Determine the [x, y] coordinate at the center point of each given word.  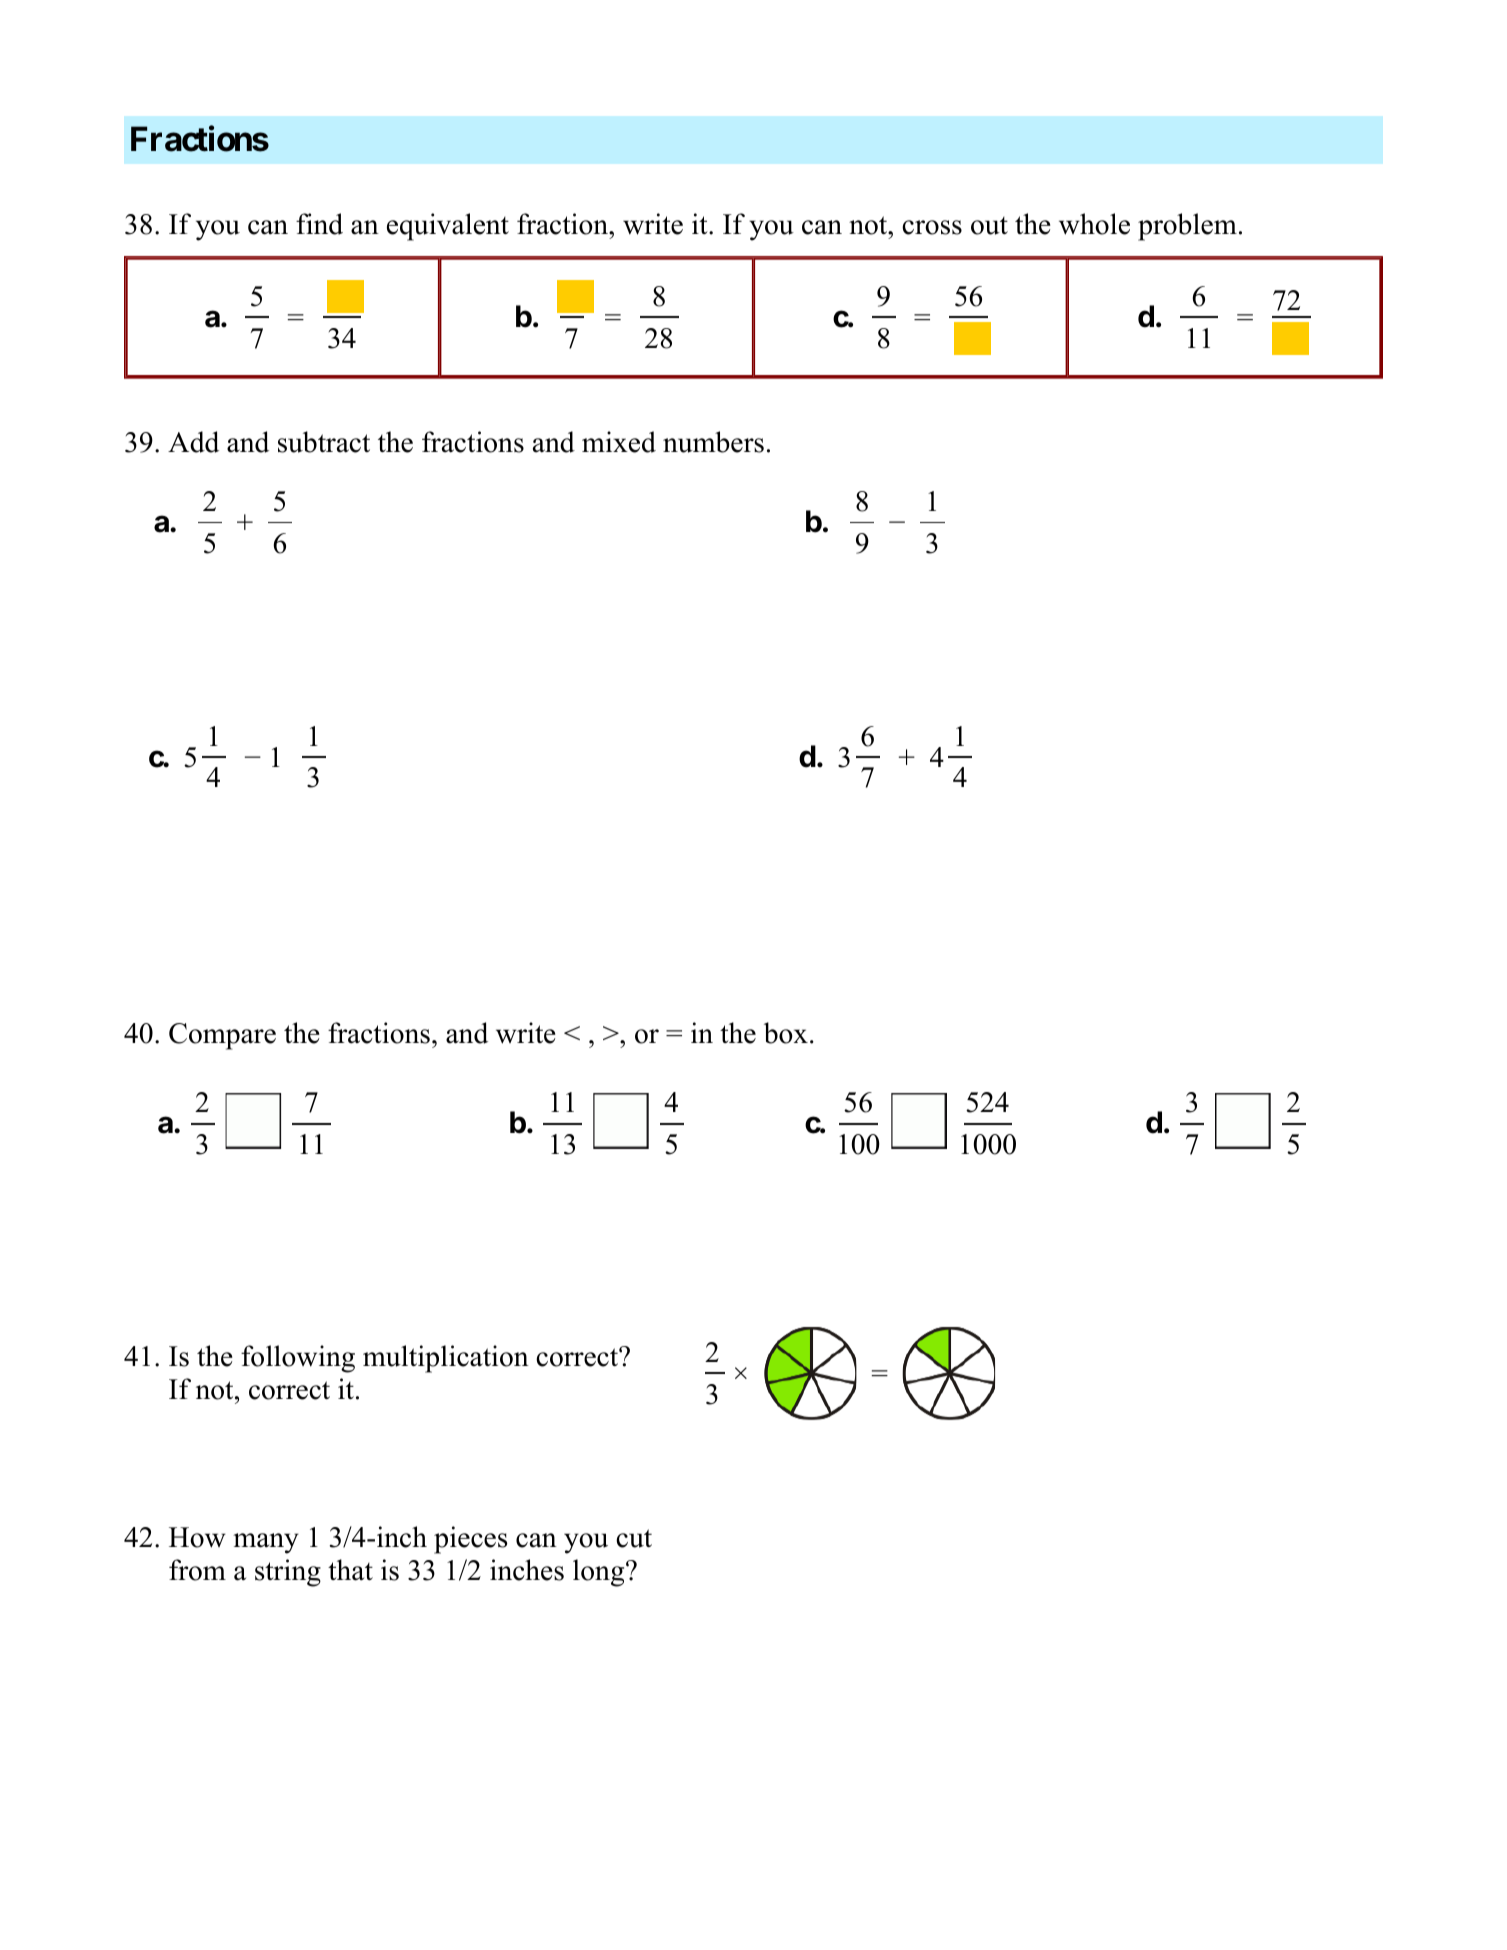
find [319, 224]
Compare [222, 1036]
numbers [713, 442]
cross [932, 227]
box [786, 1033]
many [266, 1543]
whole [1094, 224]
